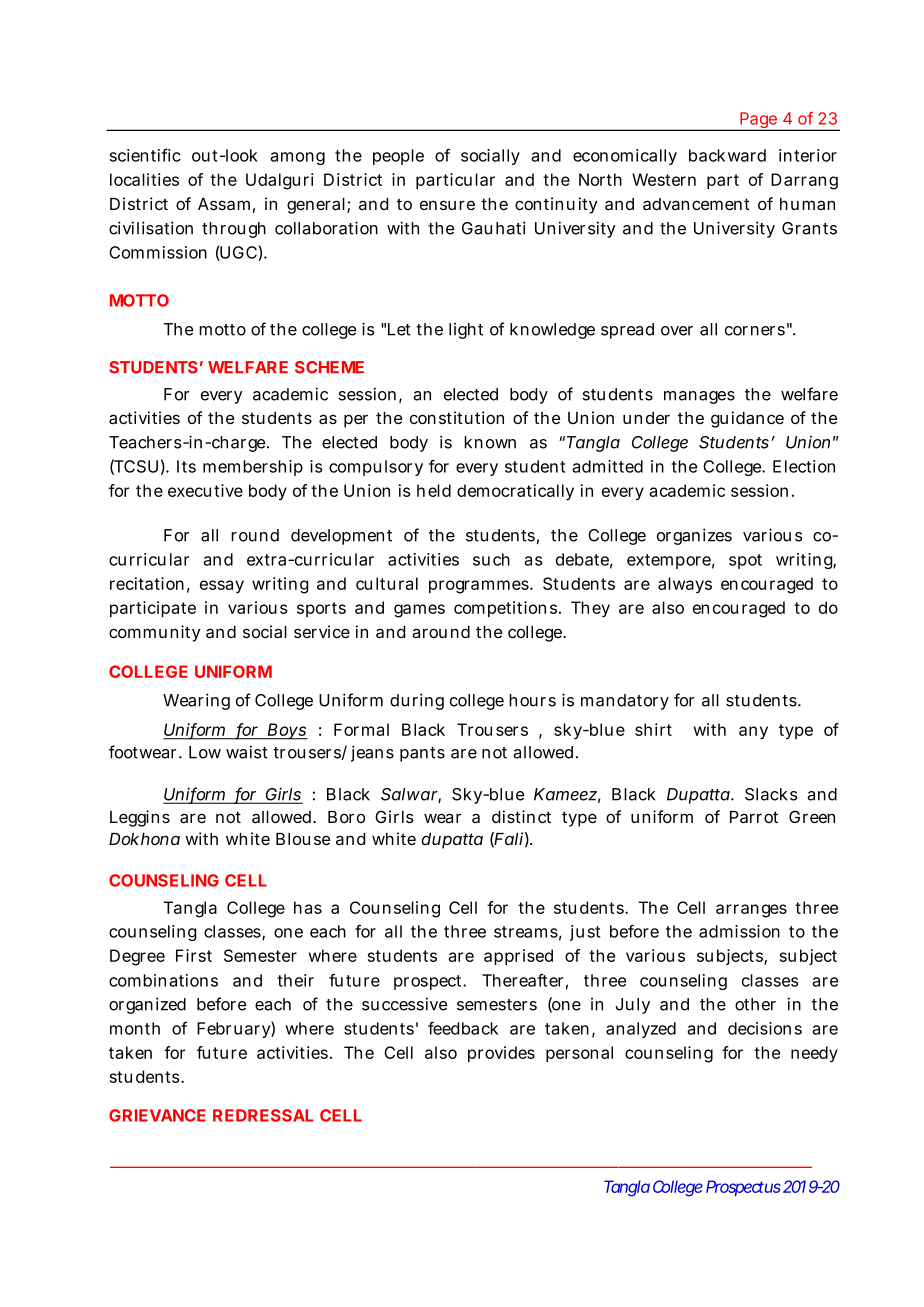 The height and width of the screenshot is (1307, 924). I want to click on scientific, so click(145, 155).
